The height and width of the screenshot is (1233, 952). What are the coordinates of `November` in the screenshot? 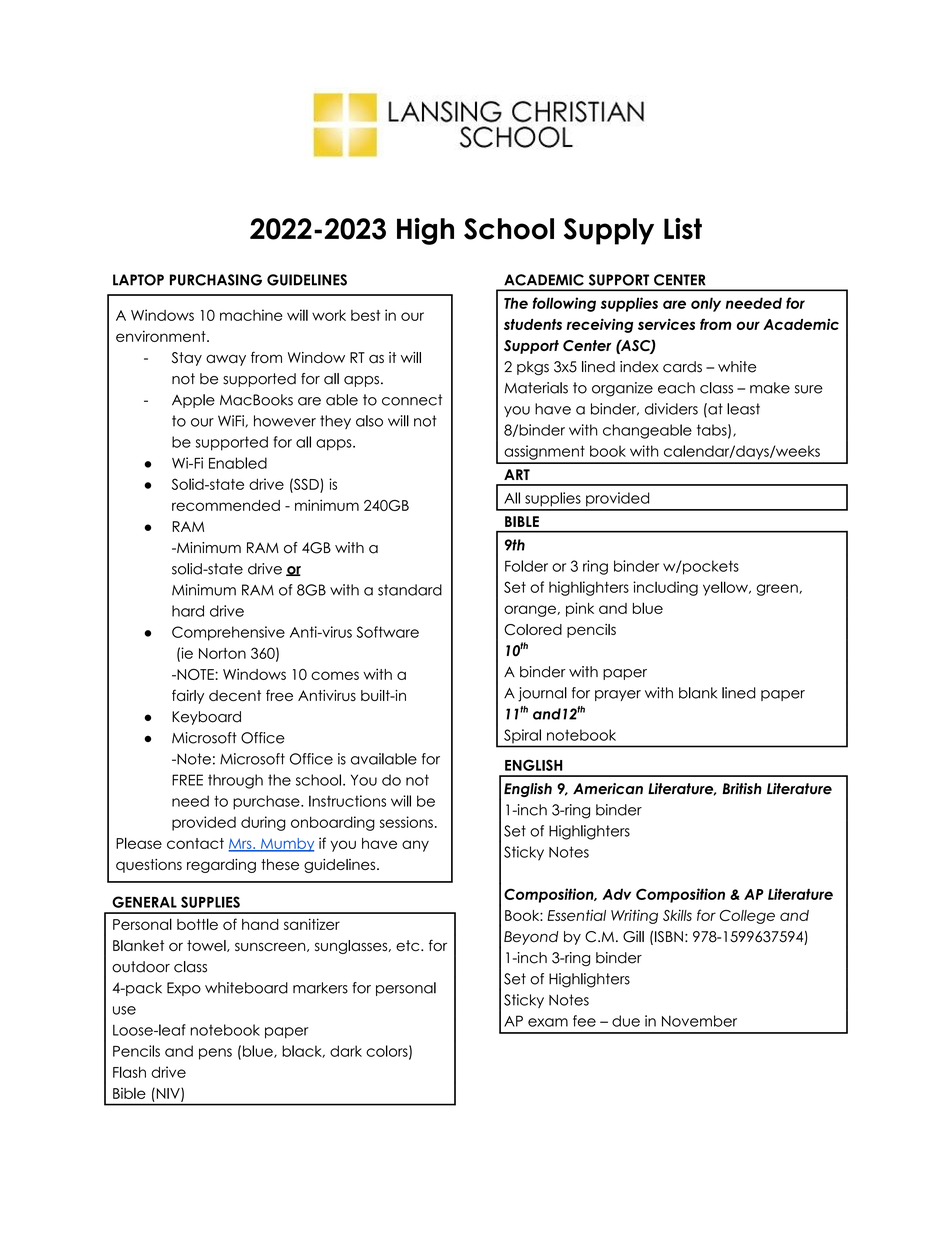 It's located at (699, 1021).
